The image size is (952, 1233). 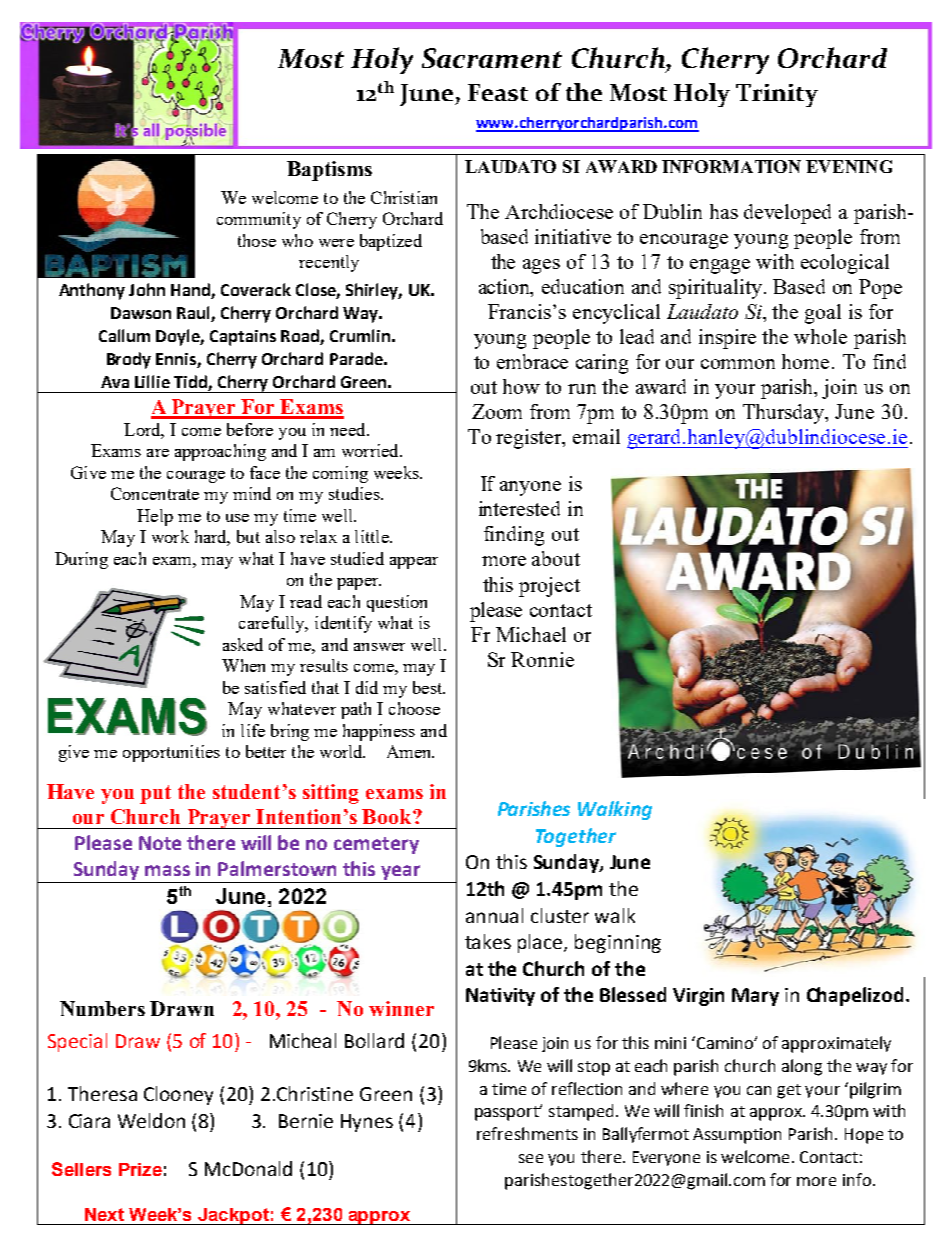 What do you see at coordinates (531, 634) in the screenshot?
I see `Michael` at bounding box center [531, 634].
